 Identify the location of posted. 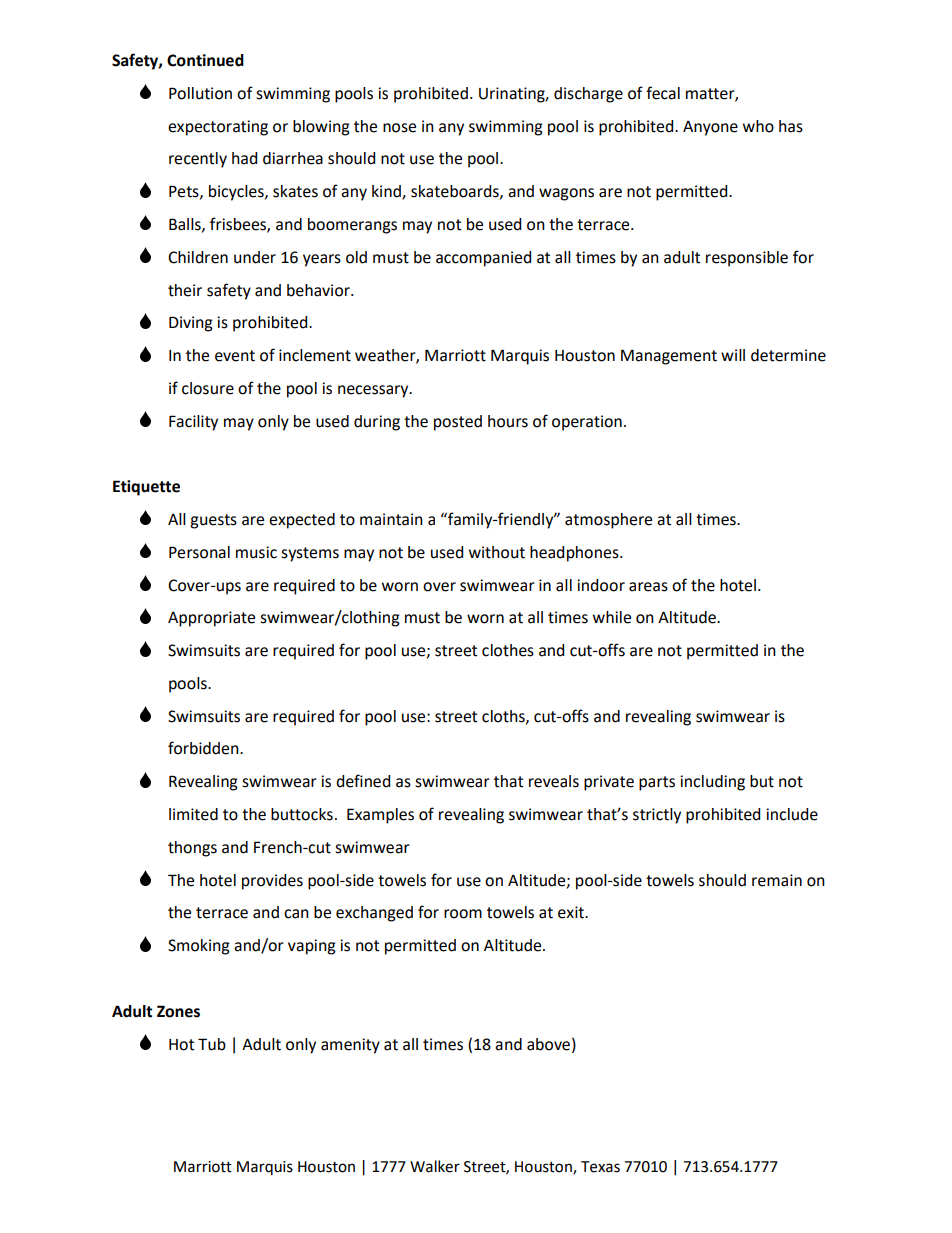
(458, 423).
